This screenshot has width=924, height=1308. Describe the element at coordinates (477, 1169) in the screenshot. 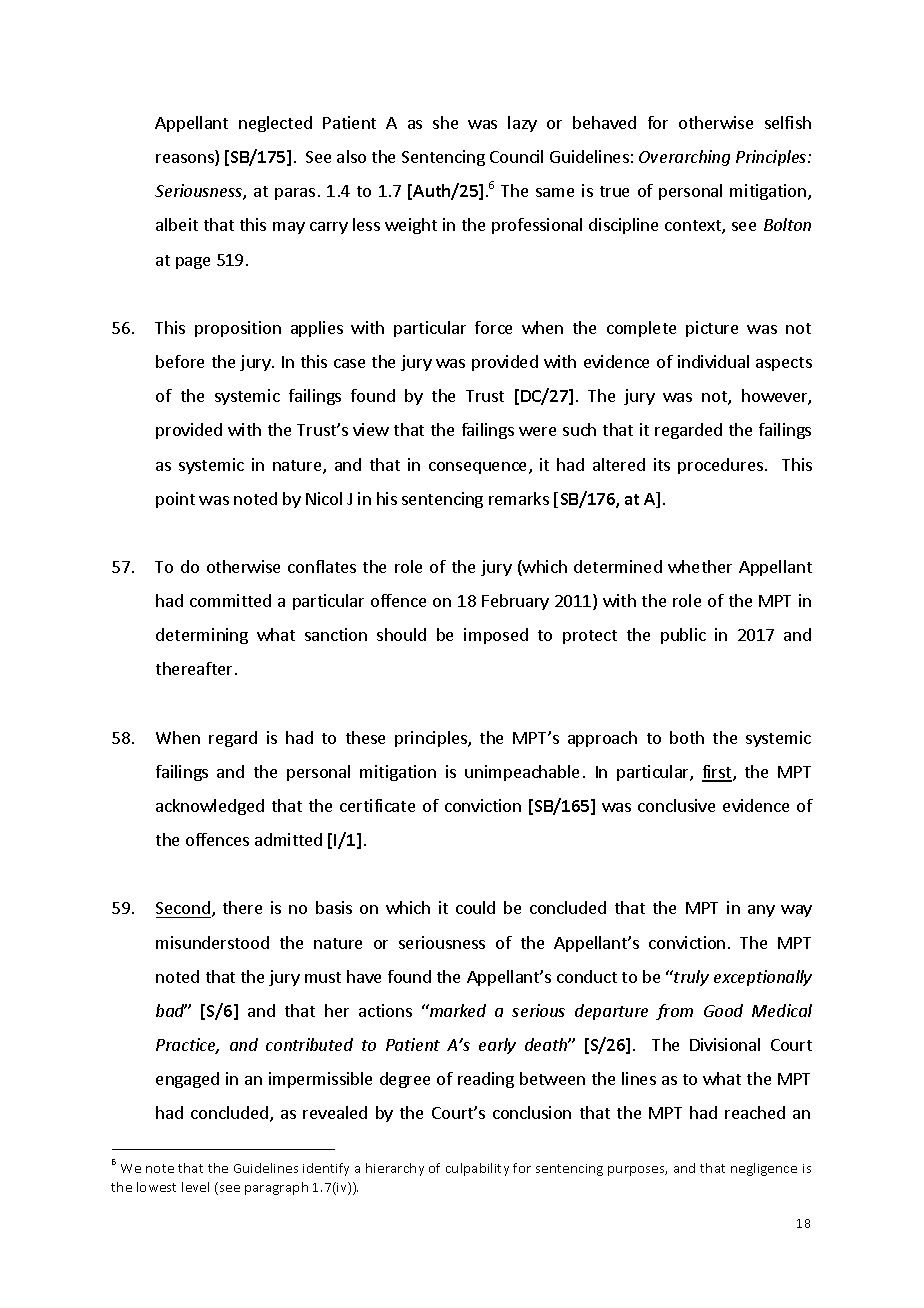

I see `culpability` at that location.
